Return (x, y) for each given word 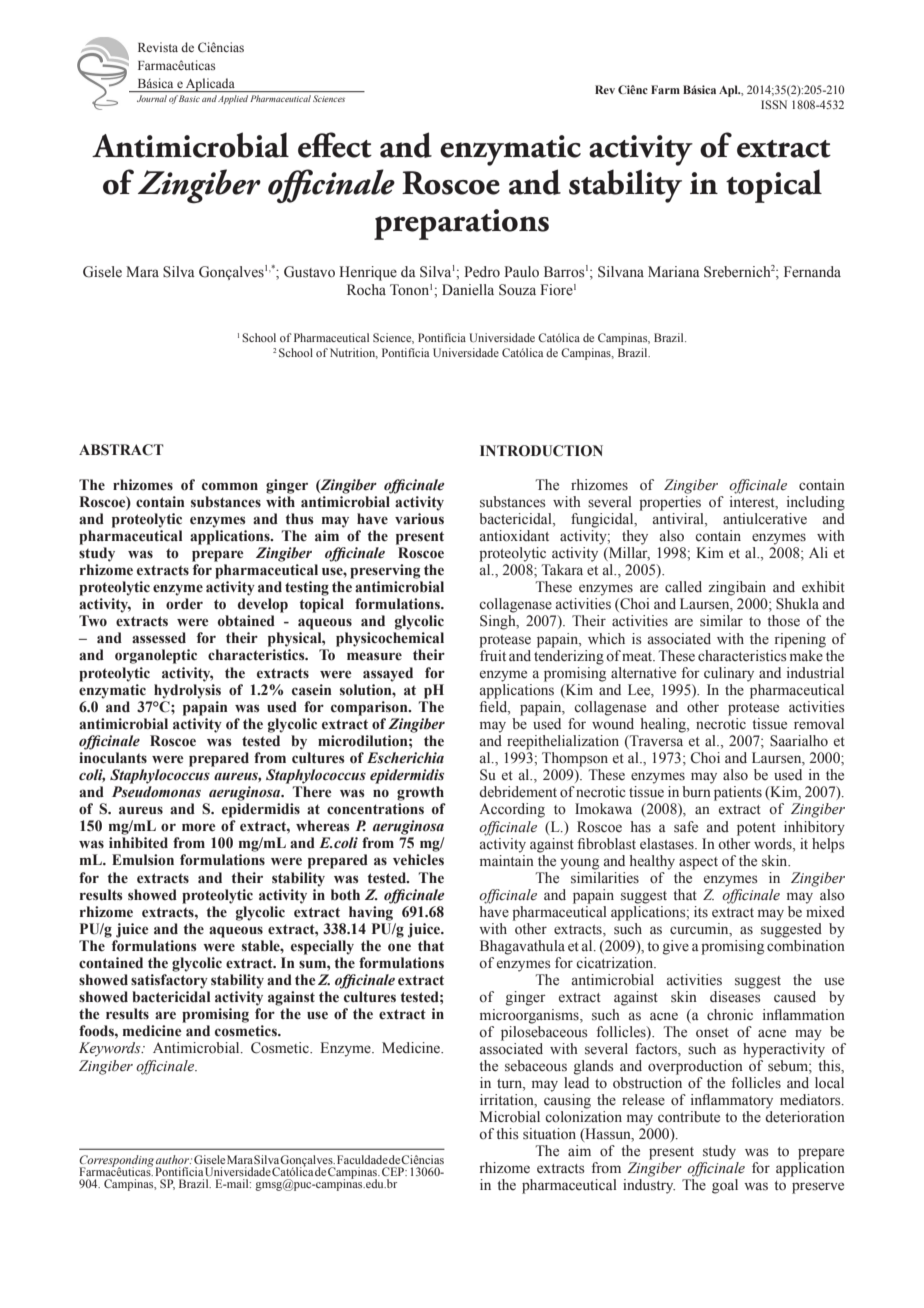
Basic (189, 98)
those (783, 621)
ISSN (774, 104)
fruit (492, 654)
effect (335, 145)
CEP (394, 1171)
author (174, 1159)
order (184, 604)
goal (725, 1186)
